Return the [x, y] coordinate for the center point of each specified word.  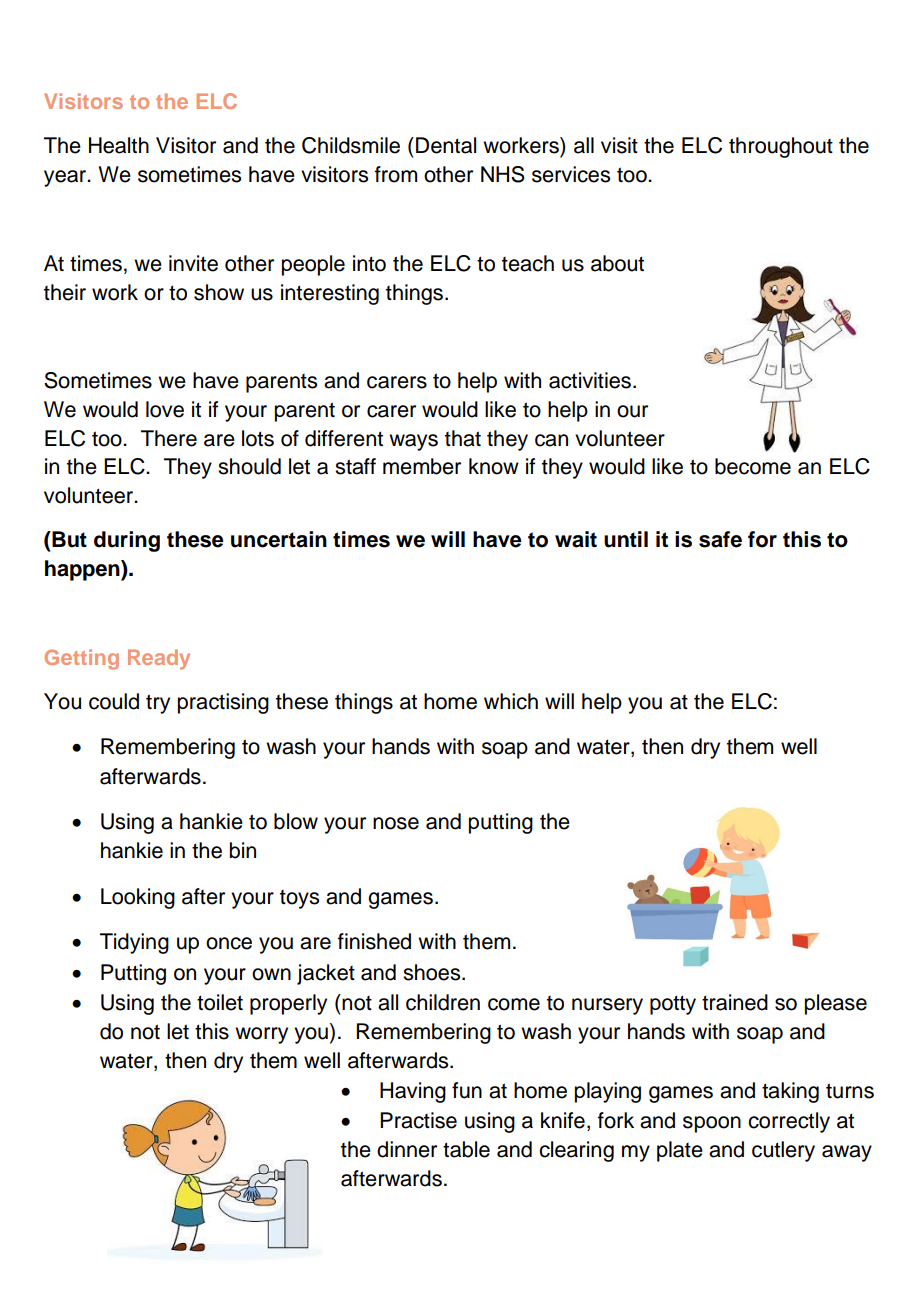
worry [261, 1035]
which [511, 701]
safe [720, 539]
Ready [159, 659]
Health [119, 145]
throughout [781, 147]
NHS [503, 174]
